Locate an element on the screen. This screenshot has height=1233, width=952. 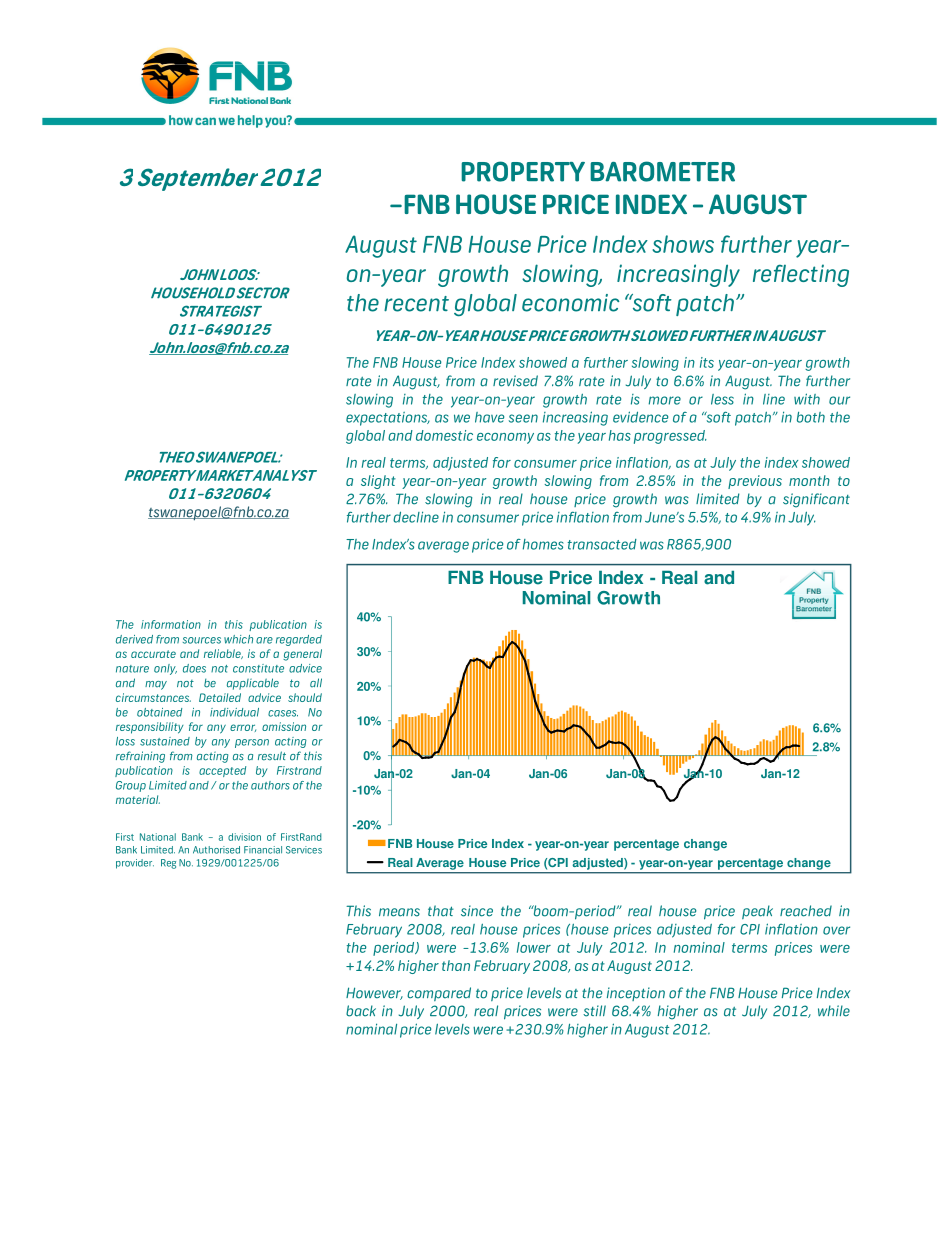
back is located at coordinates (361, 1011).
